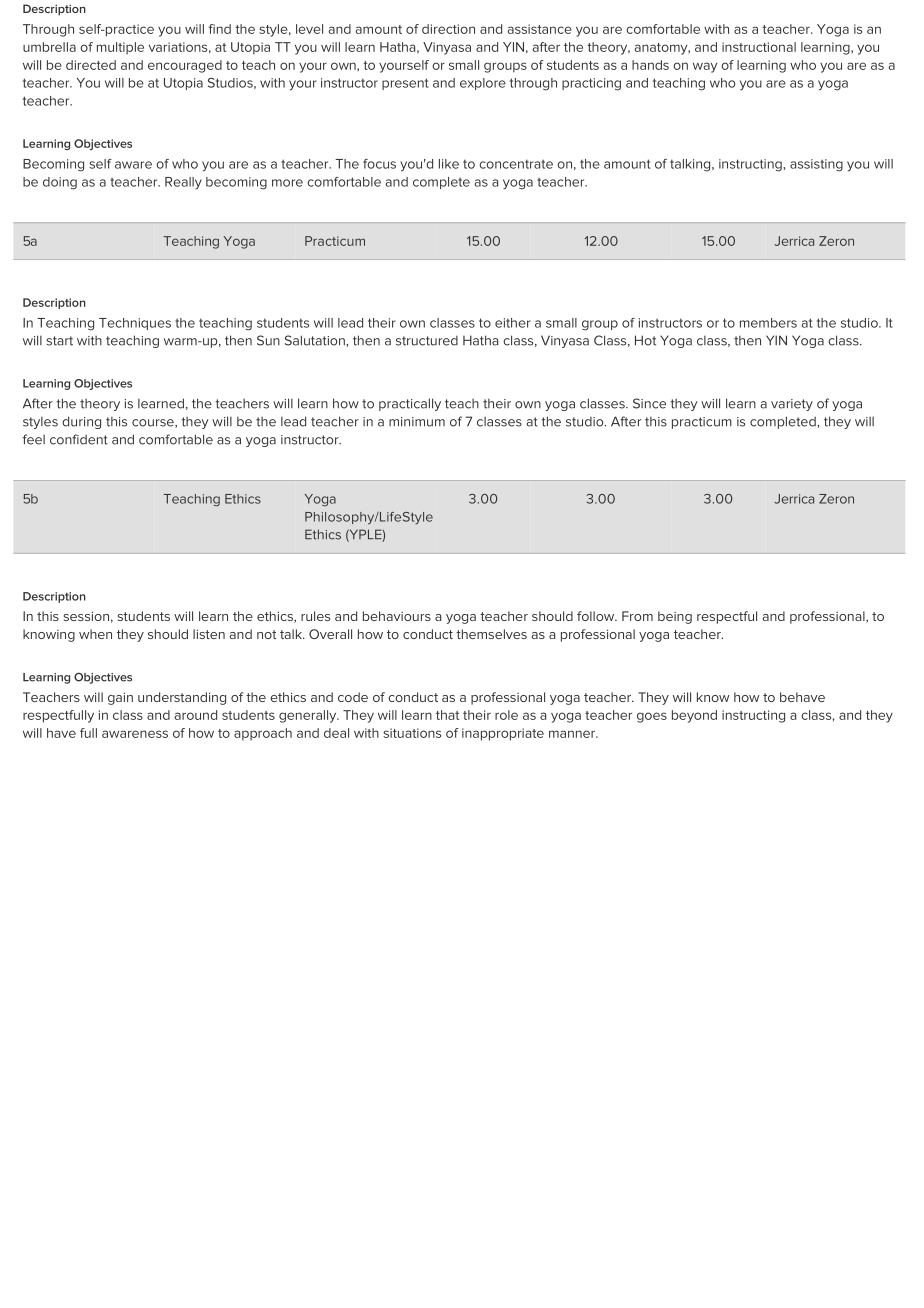 This screenshot has height=1308, width=924. I want to click on session, so click(86, 616).
